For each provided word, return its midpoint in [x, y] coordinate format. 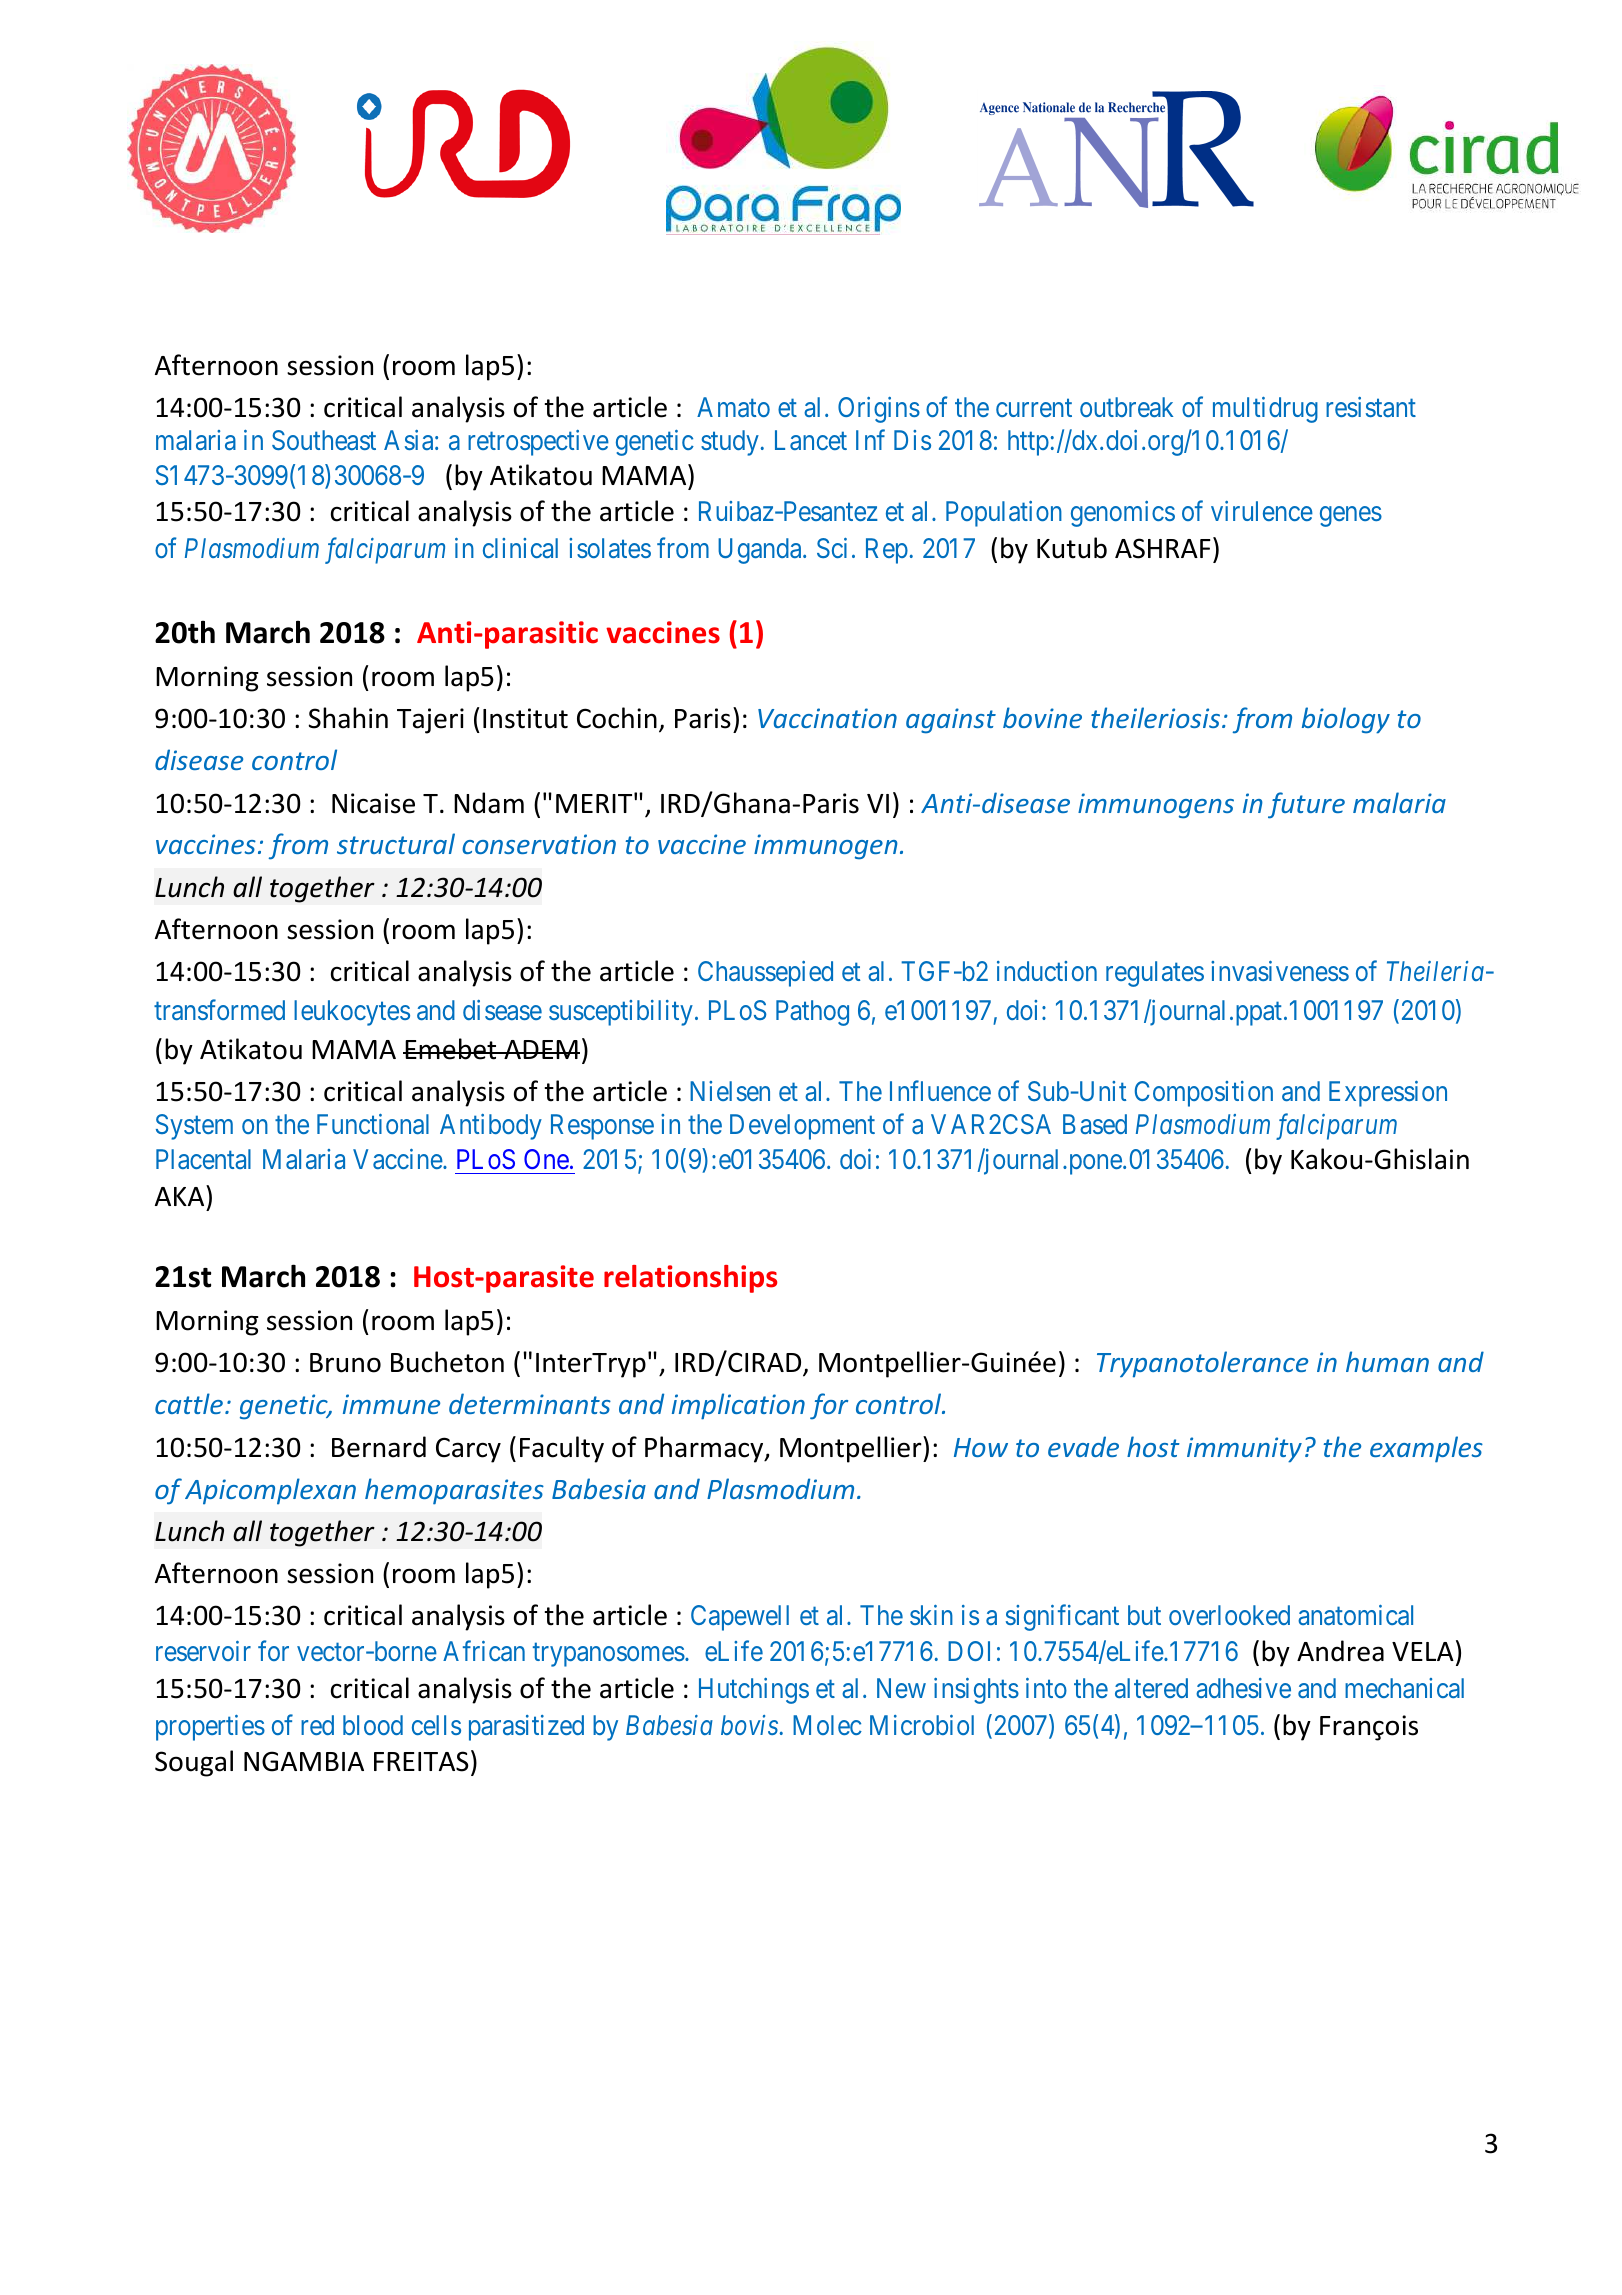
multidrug [1265, 410]
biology [1346, 720]
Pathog [812, 1013]
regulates [1155, 974]
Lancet [811, 440]
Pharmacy [705, 1449]
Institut [525, 718]
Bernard [379, 1447]
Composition [1204, 1094]
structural [396, 843]
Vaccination [827, 718]
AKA [181, 1195]
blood [373, 1725]
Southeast [324, 440]
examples [1426, 1449]
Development [802, 1127]
